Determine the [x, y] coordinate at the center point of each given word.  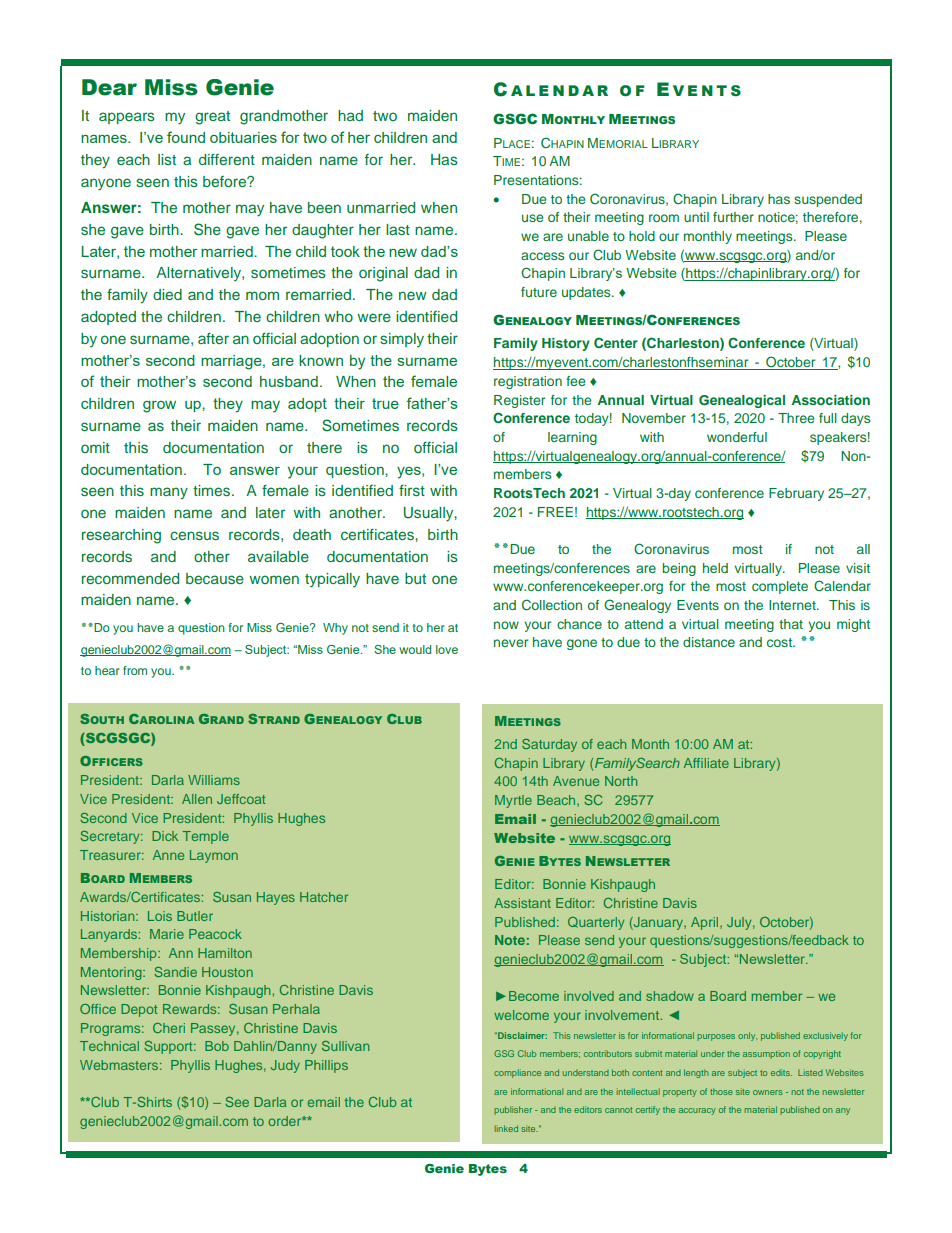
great [212, 118]
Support [169, 1047]
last [398, 229]
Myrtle [513, 801]
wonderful [737, 437]
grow [159, 407]
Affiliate [706, 763]
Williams [214, 780]
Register [519, 401]
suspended [828, 200]
